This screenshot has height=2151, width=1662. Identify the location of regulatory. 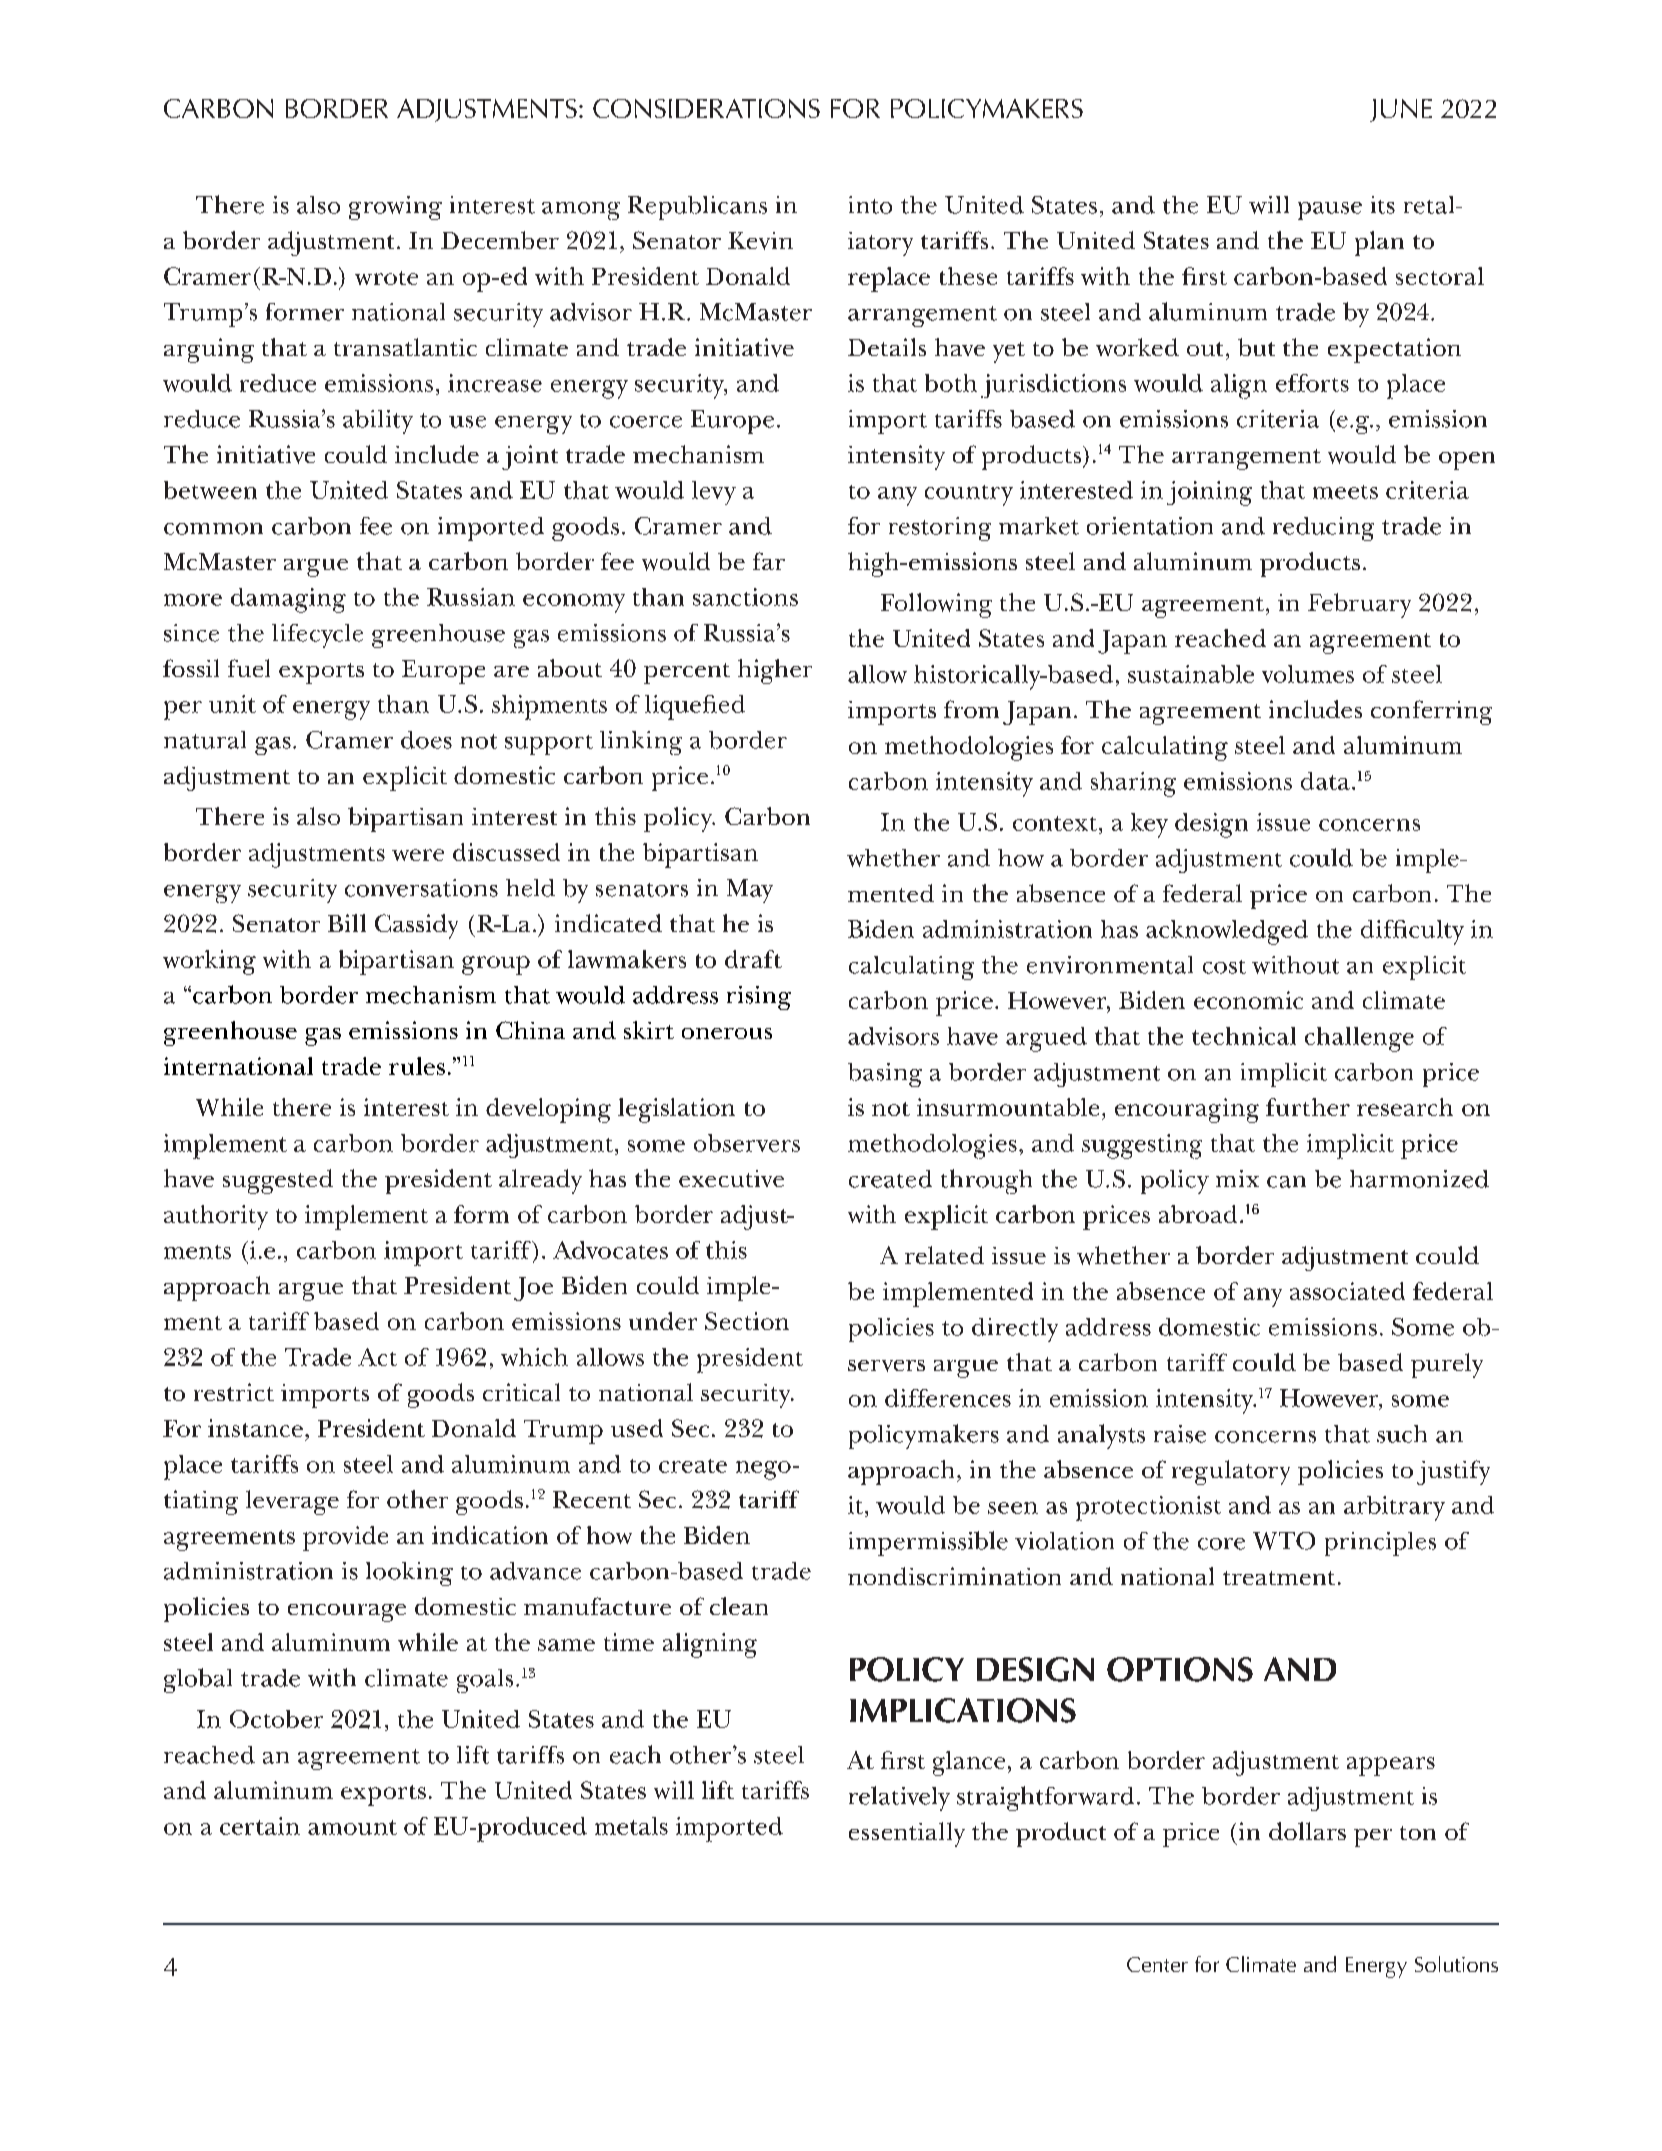
(1231, 1472).
